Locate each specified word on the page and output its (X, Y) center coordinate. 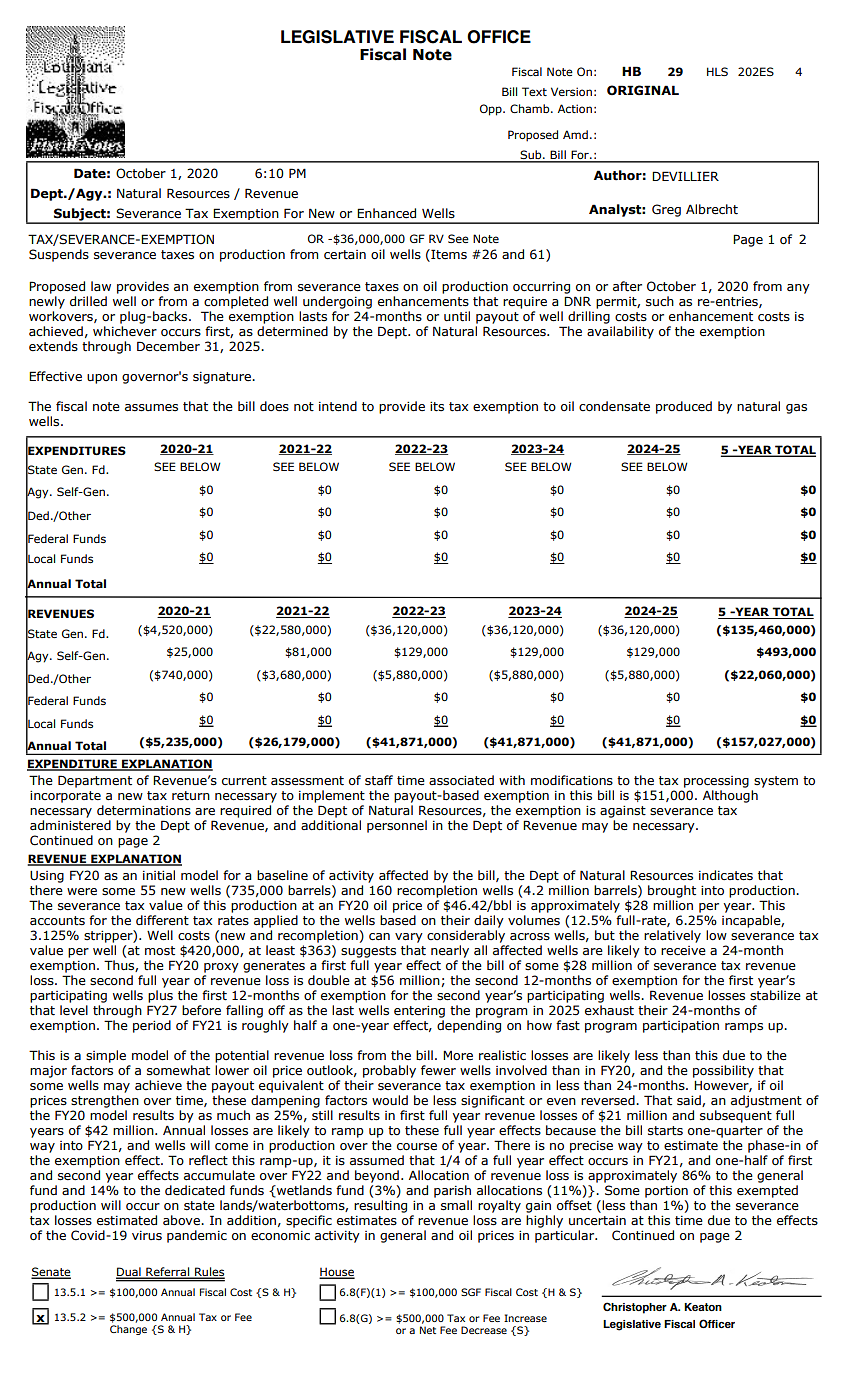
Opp (492, 110)
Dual (129, 1272)
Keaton (703, 1307)
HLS (717, 71)
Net (428, 1330)
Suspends (59, 255)
